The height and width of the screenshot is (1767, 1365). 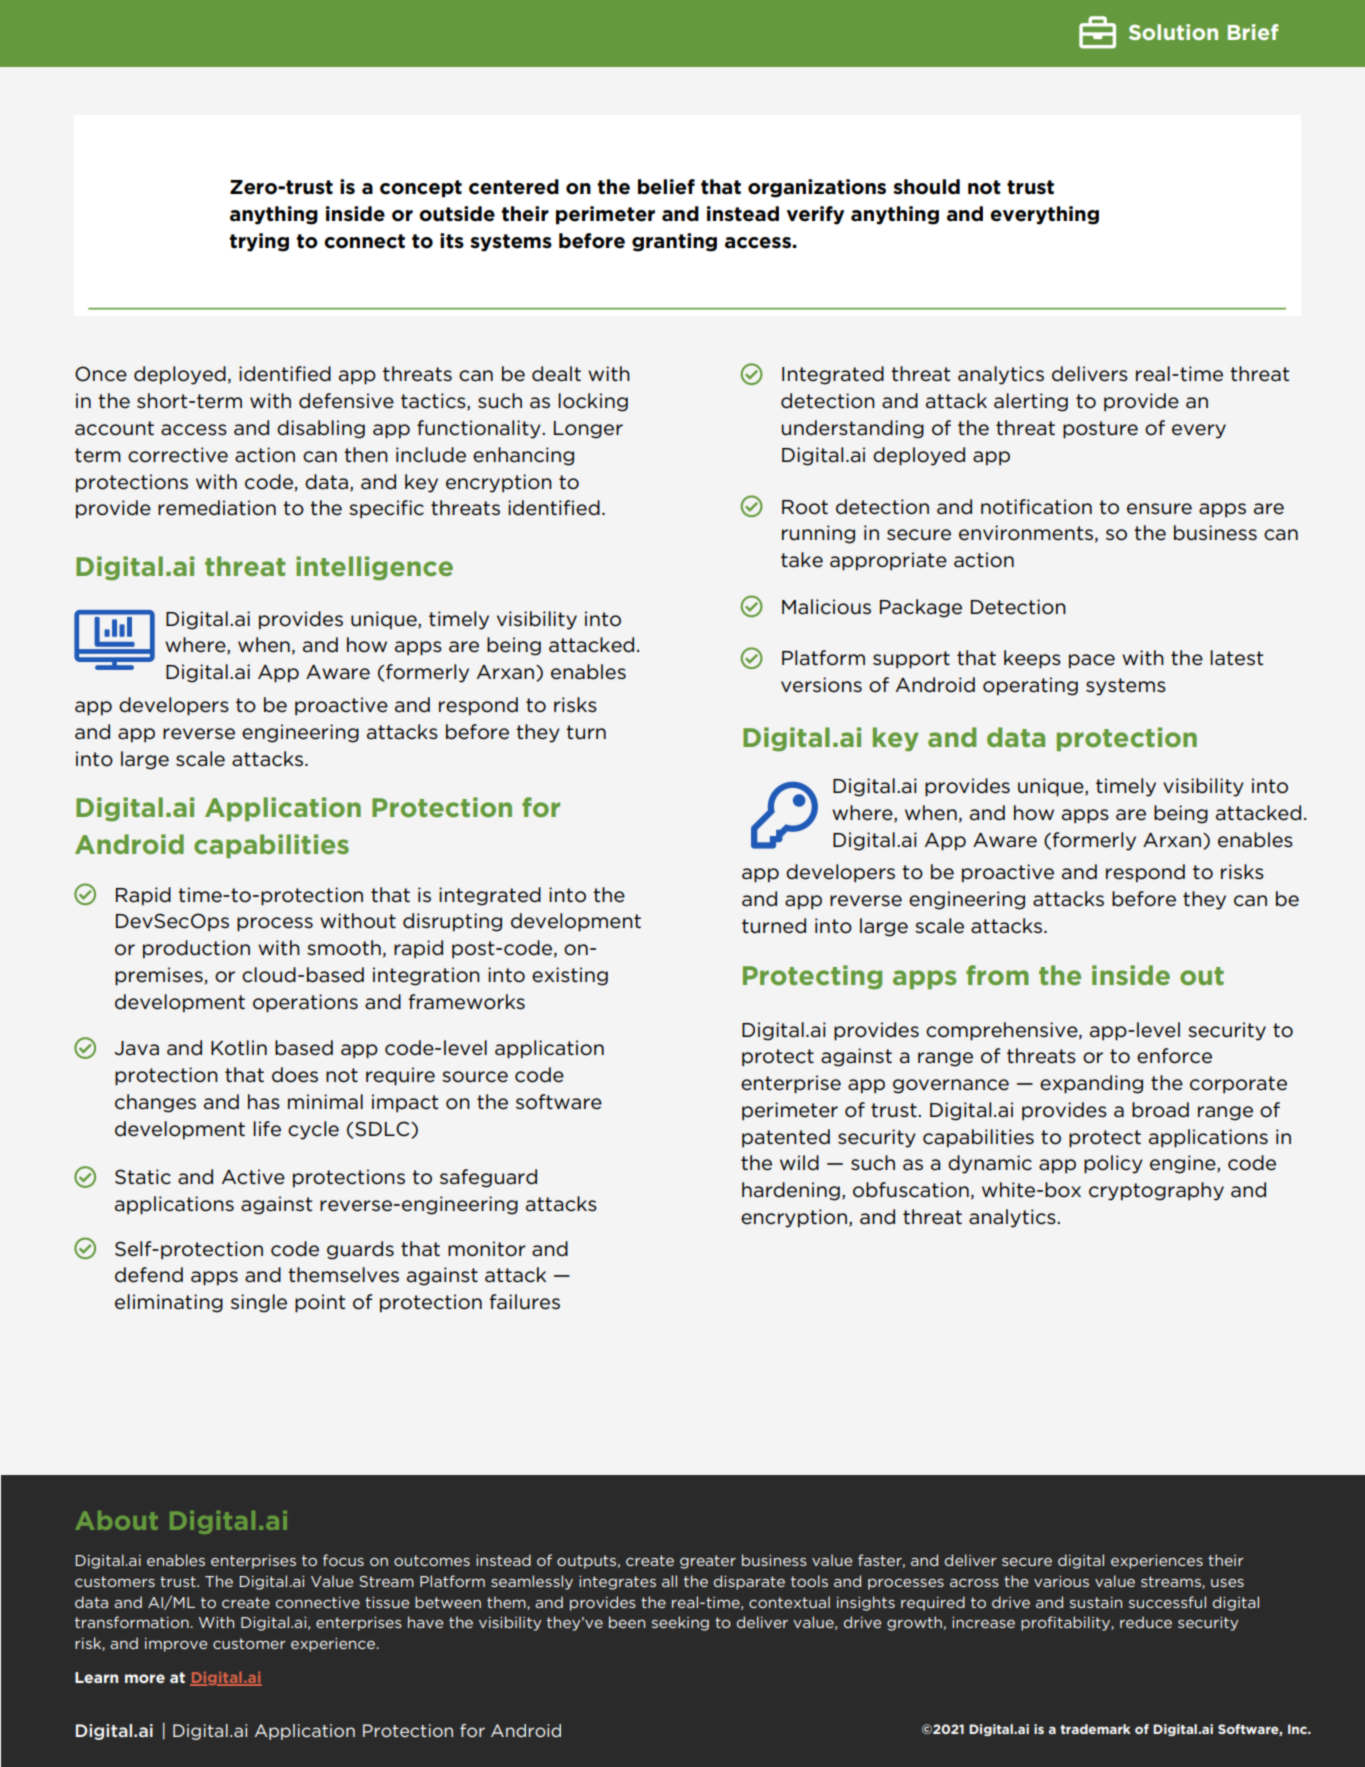 I want to click on trying, so click(x=259, y=242).
